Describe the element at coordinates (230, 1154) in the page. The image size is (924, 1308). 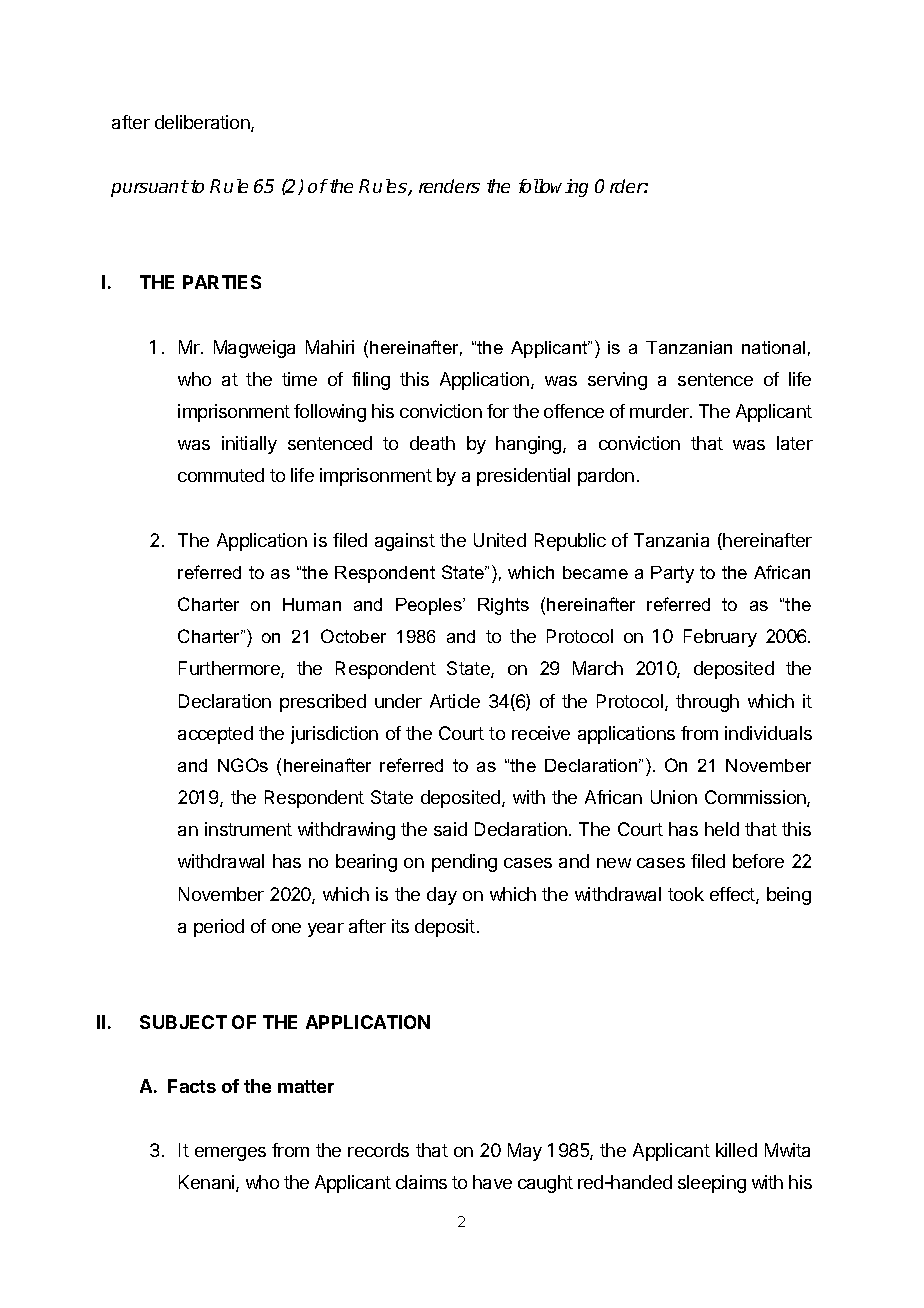
I see `emerges` at that location.
